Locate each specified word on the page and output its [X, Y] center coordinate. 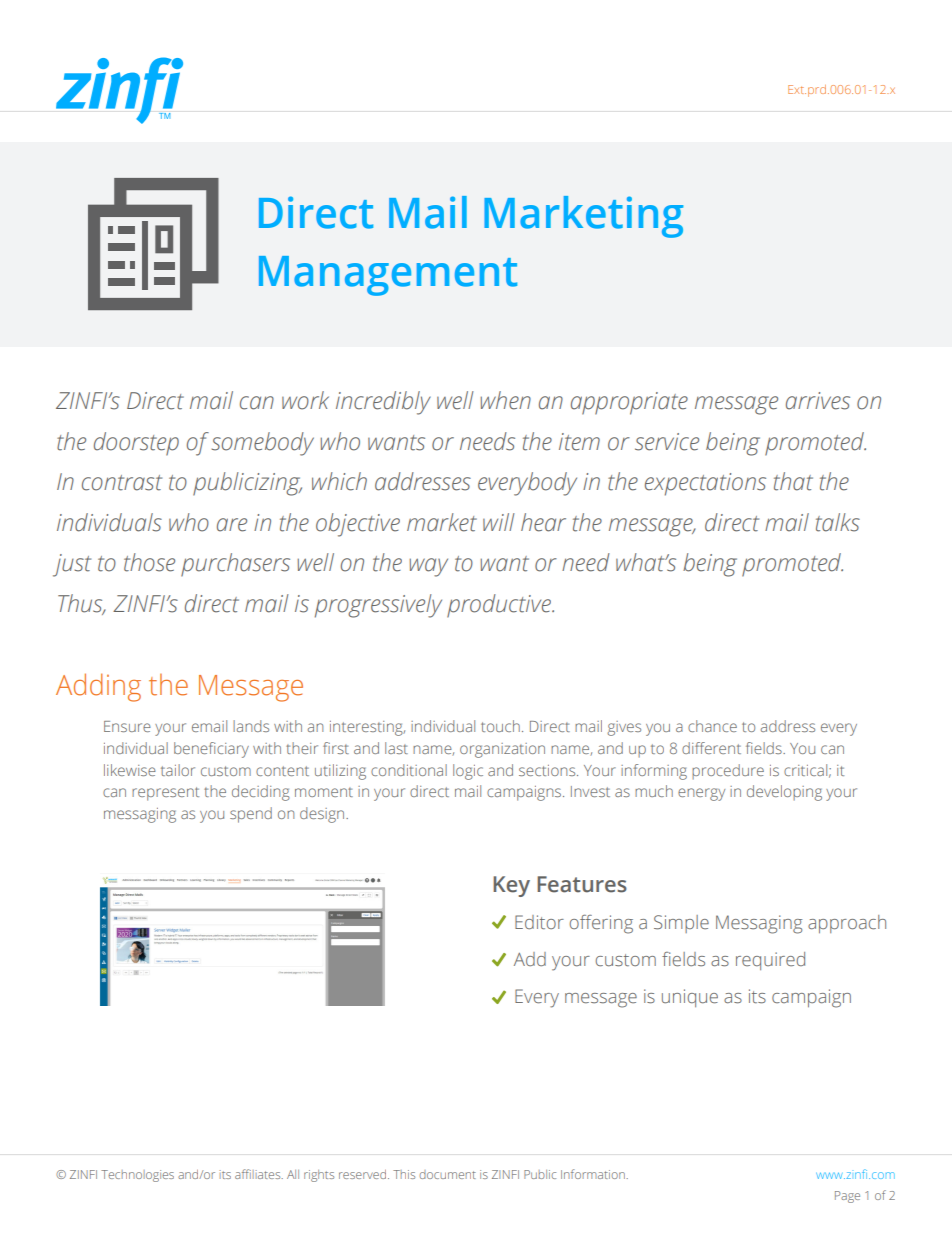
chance [712, 726]
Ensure [127, 726]
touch [500, 726]
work [305, 400]
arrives [818, 401]
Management [388, 276]
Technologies [137, 1176]
